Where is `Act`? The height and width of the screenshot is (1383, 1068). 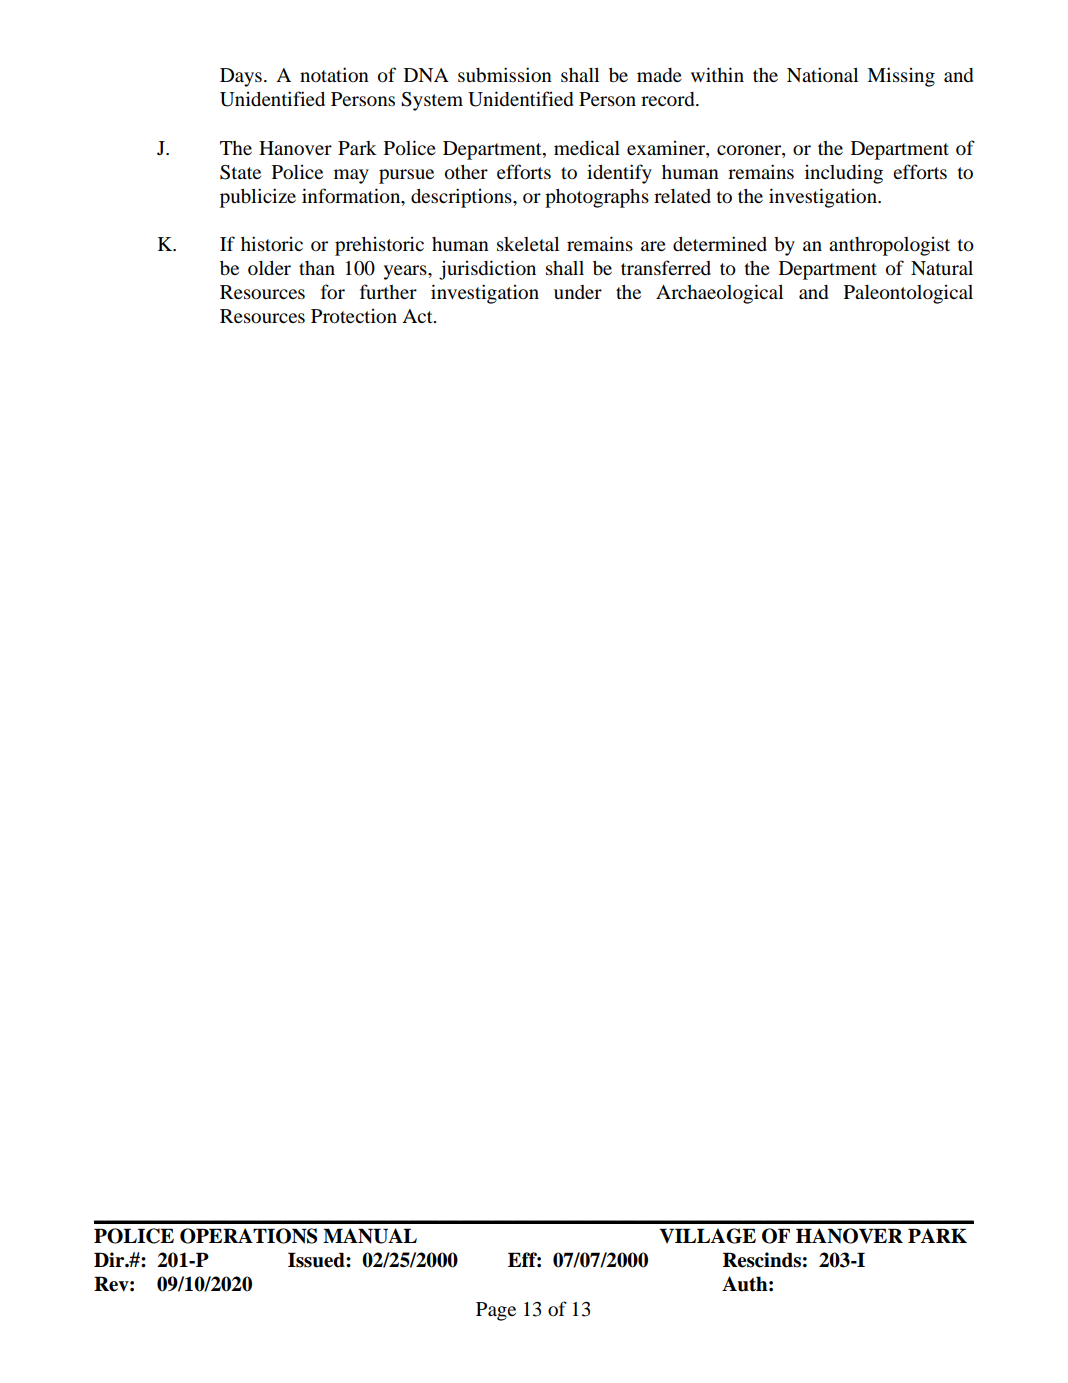 Act is located at coordinates (418, 316).
